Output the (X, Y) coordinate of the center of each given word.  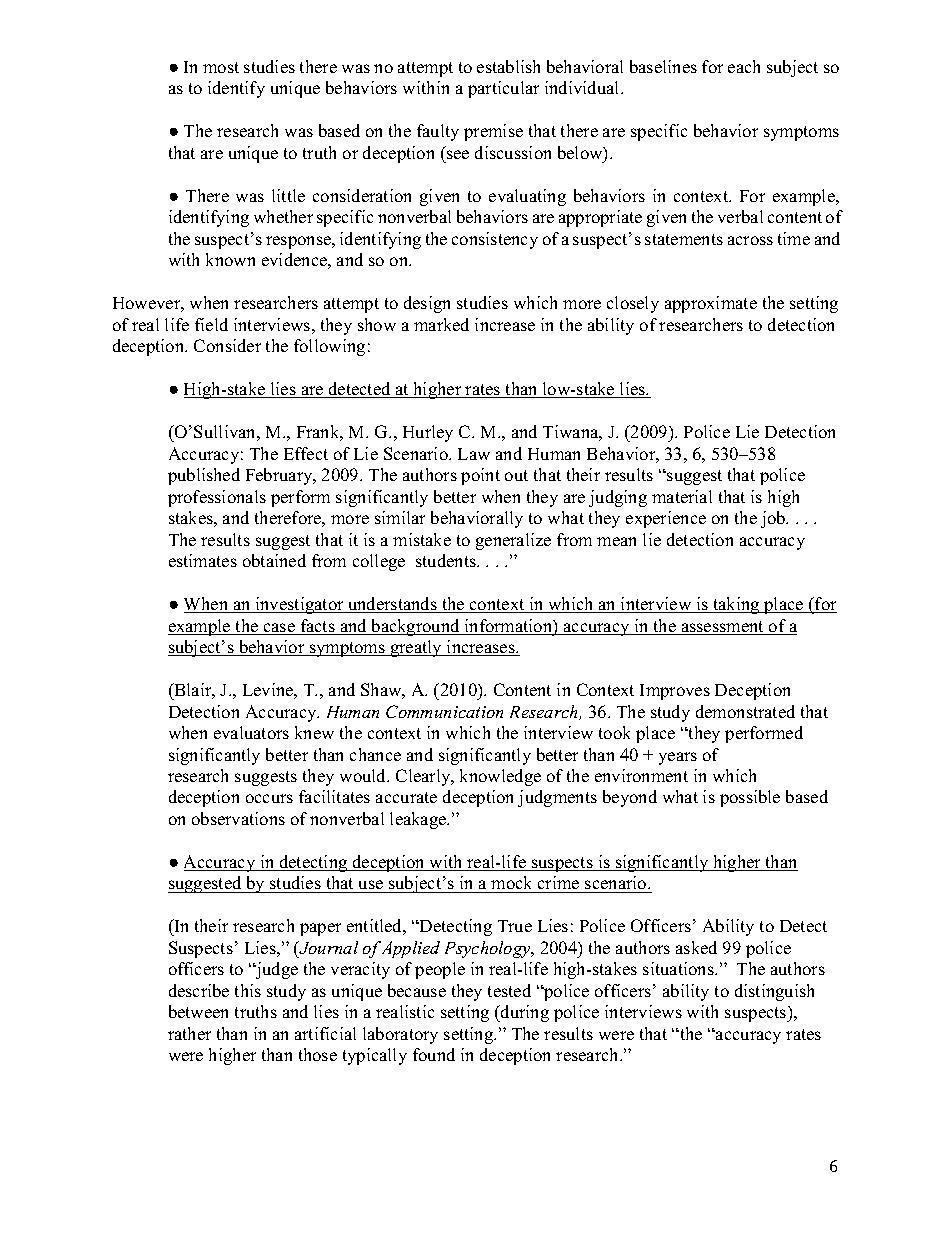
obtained (274, 560)
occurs (269, 798)
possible (750, 798)
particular (503, 89)
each (744, 66)
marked (441, 324)
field (211, 324)
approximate (711, 304)
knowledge (500, 777)
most (221, 67)
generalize (513, 541)
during (524, 1013)
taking (736, 605)
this (248, 990)
